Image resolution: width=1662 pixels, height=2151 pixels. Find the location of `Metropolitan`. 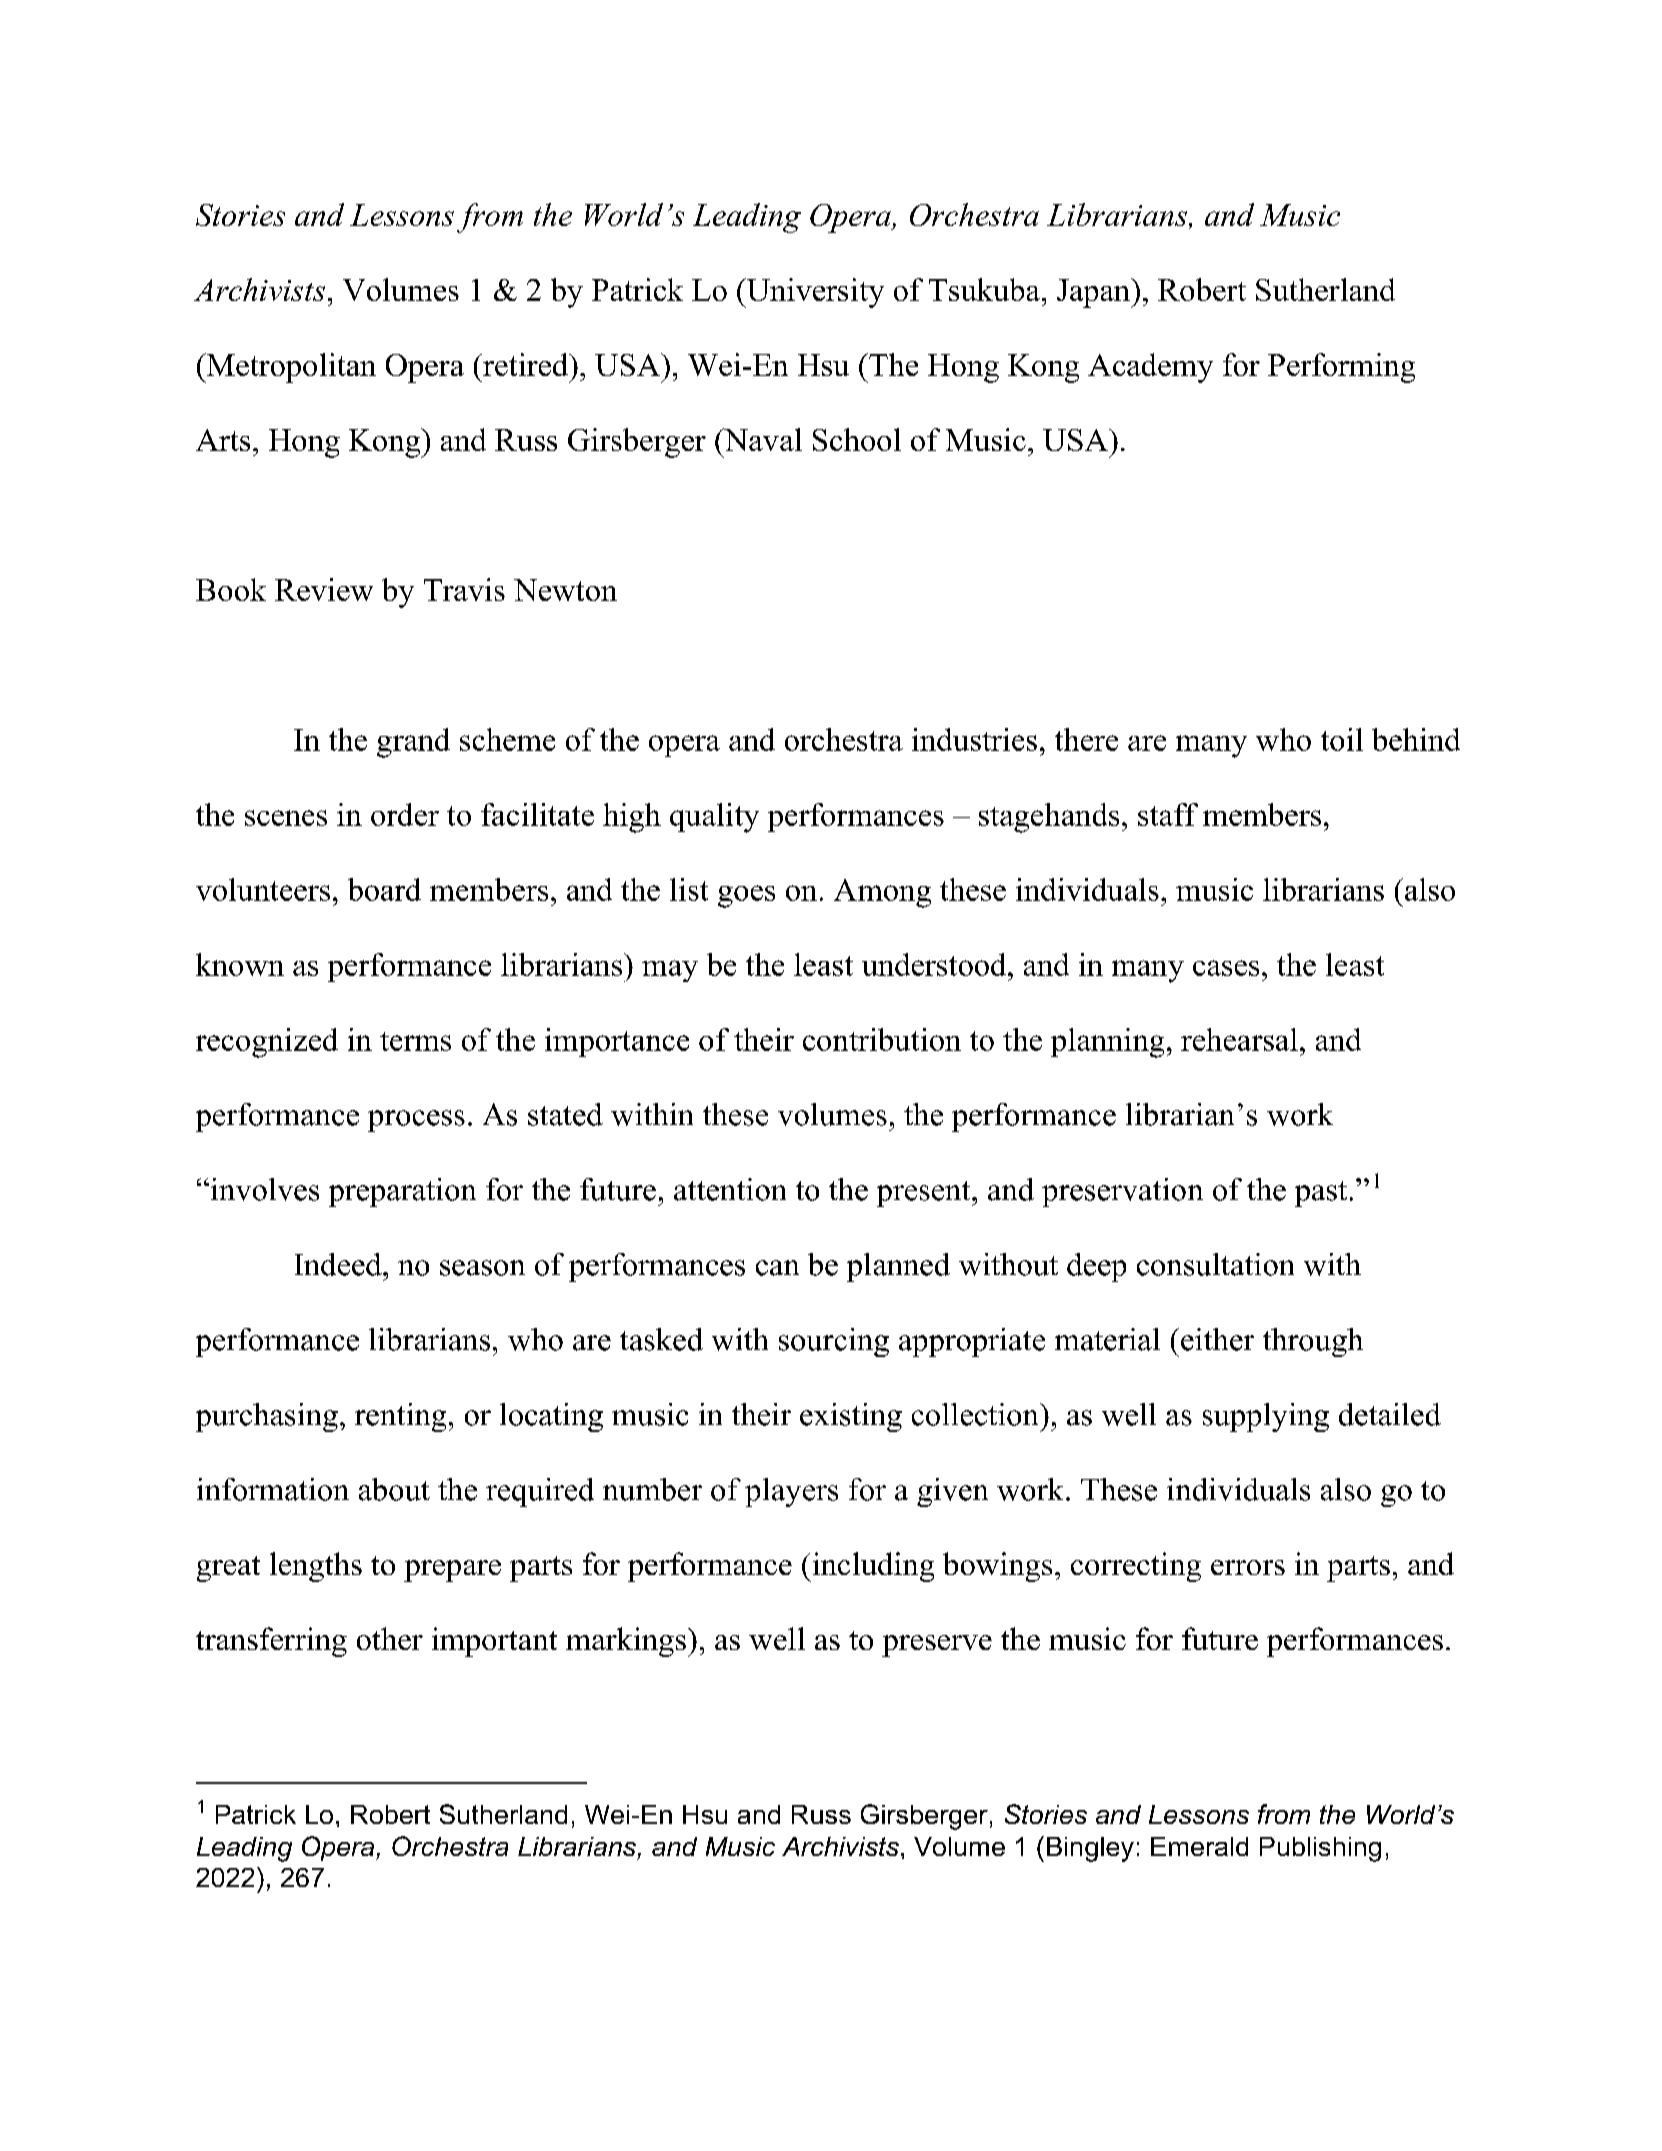

Metropolitan is located at coordinates (290, 368).
